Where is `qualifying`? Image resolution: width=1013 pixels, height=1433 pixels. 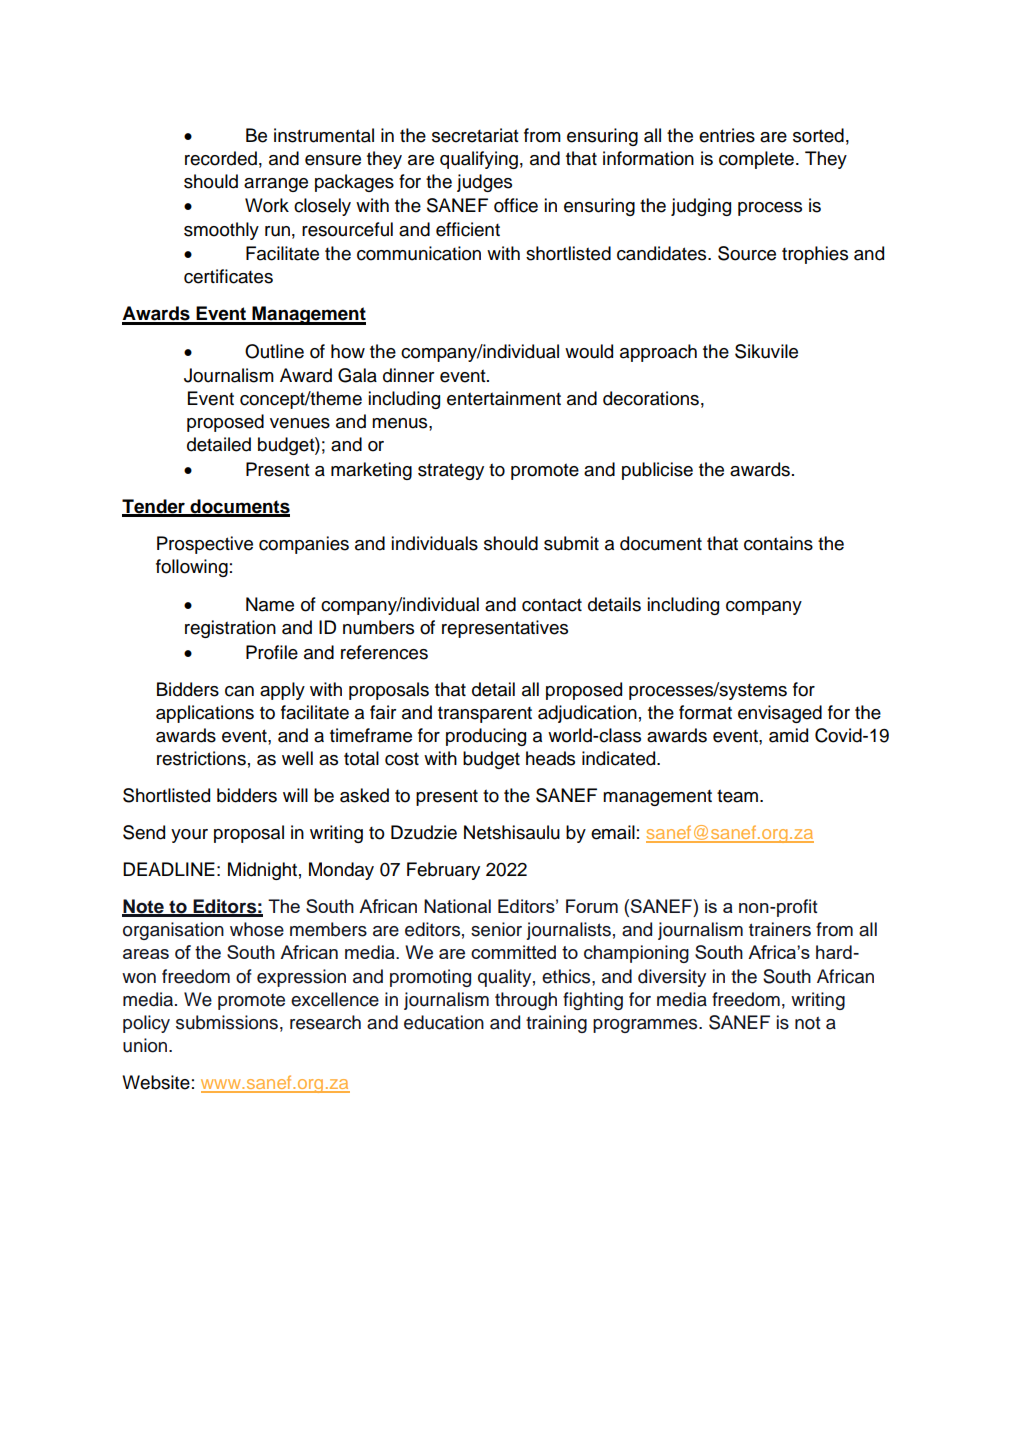
qualifying is located at coordinates (479, 160).
